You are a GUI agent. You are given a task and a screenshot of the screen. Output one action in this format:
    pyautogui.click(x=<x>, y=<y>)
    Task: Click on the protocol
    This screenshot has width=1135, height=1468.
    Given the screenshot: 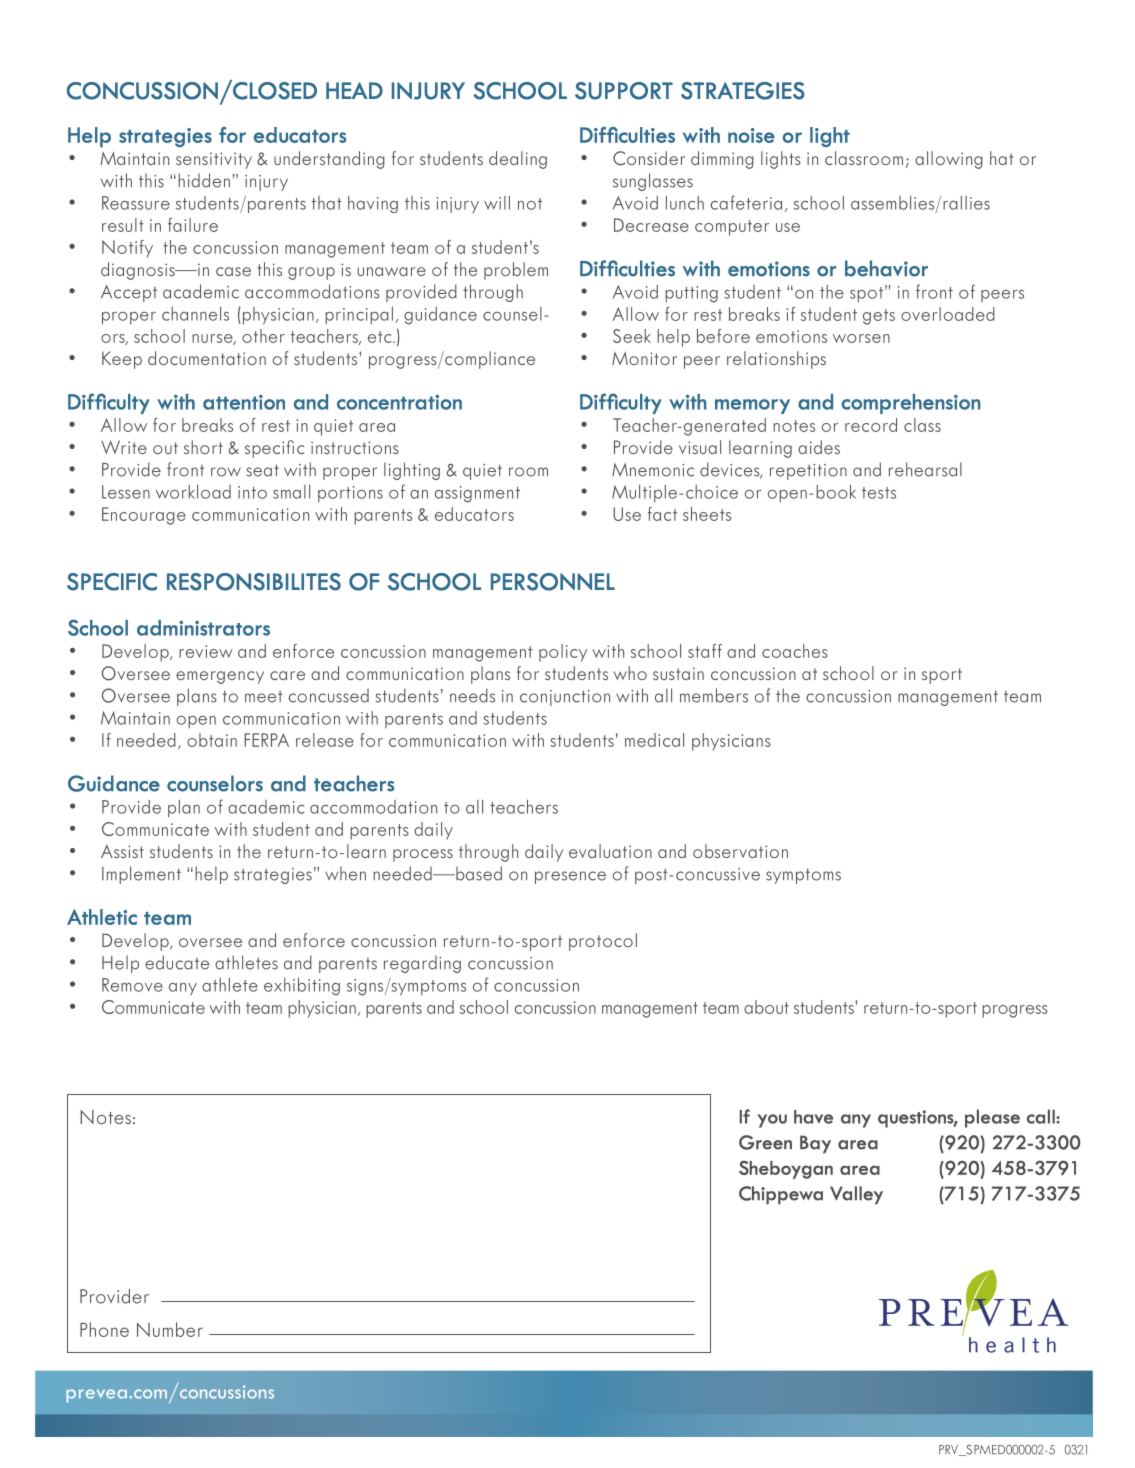 What is the action you would take?
    pyautogui.click(x=603, y=942)
